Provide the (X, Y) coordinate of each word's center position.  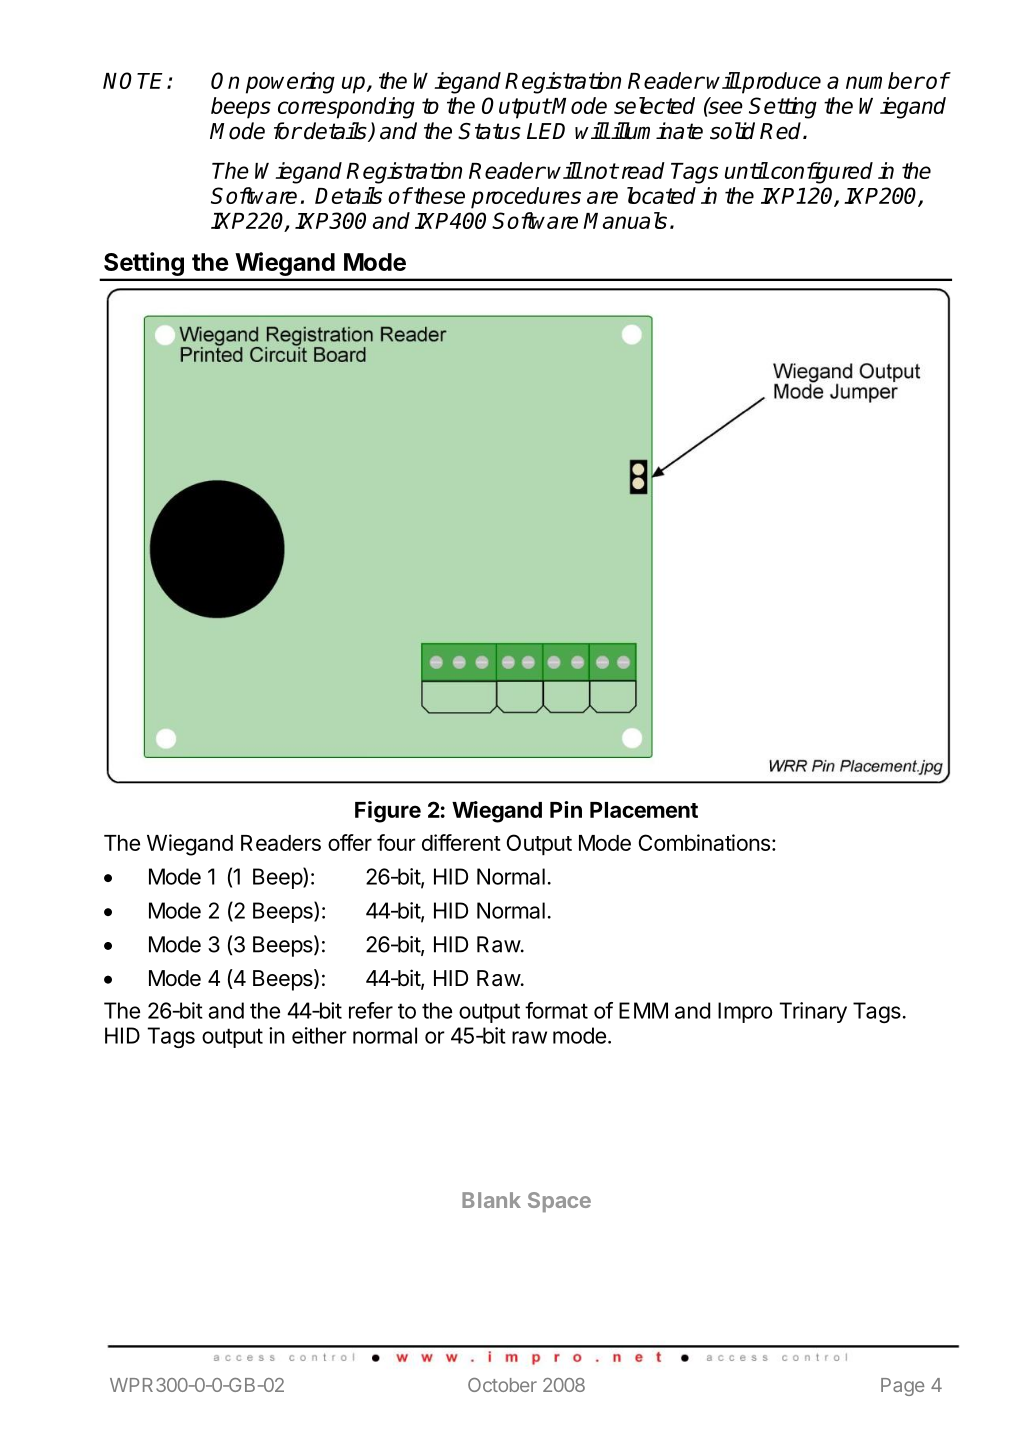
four (396, 842)
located (661, 195)
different (461, 842)
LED (546, 131)
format (556, 1010)
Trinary (813, 1012)
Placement (644, 810)
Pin (566, 809)
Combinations (704, 842)
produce (780, 83)
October (502, 1385)
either (319, 1035)
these (438, 195)
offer (350, 842)
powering (290, 83)
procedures (526, 198)
